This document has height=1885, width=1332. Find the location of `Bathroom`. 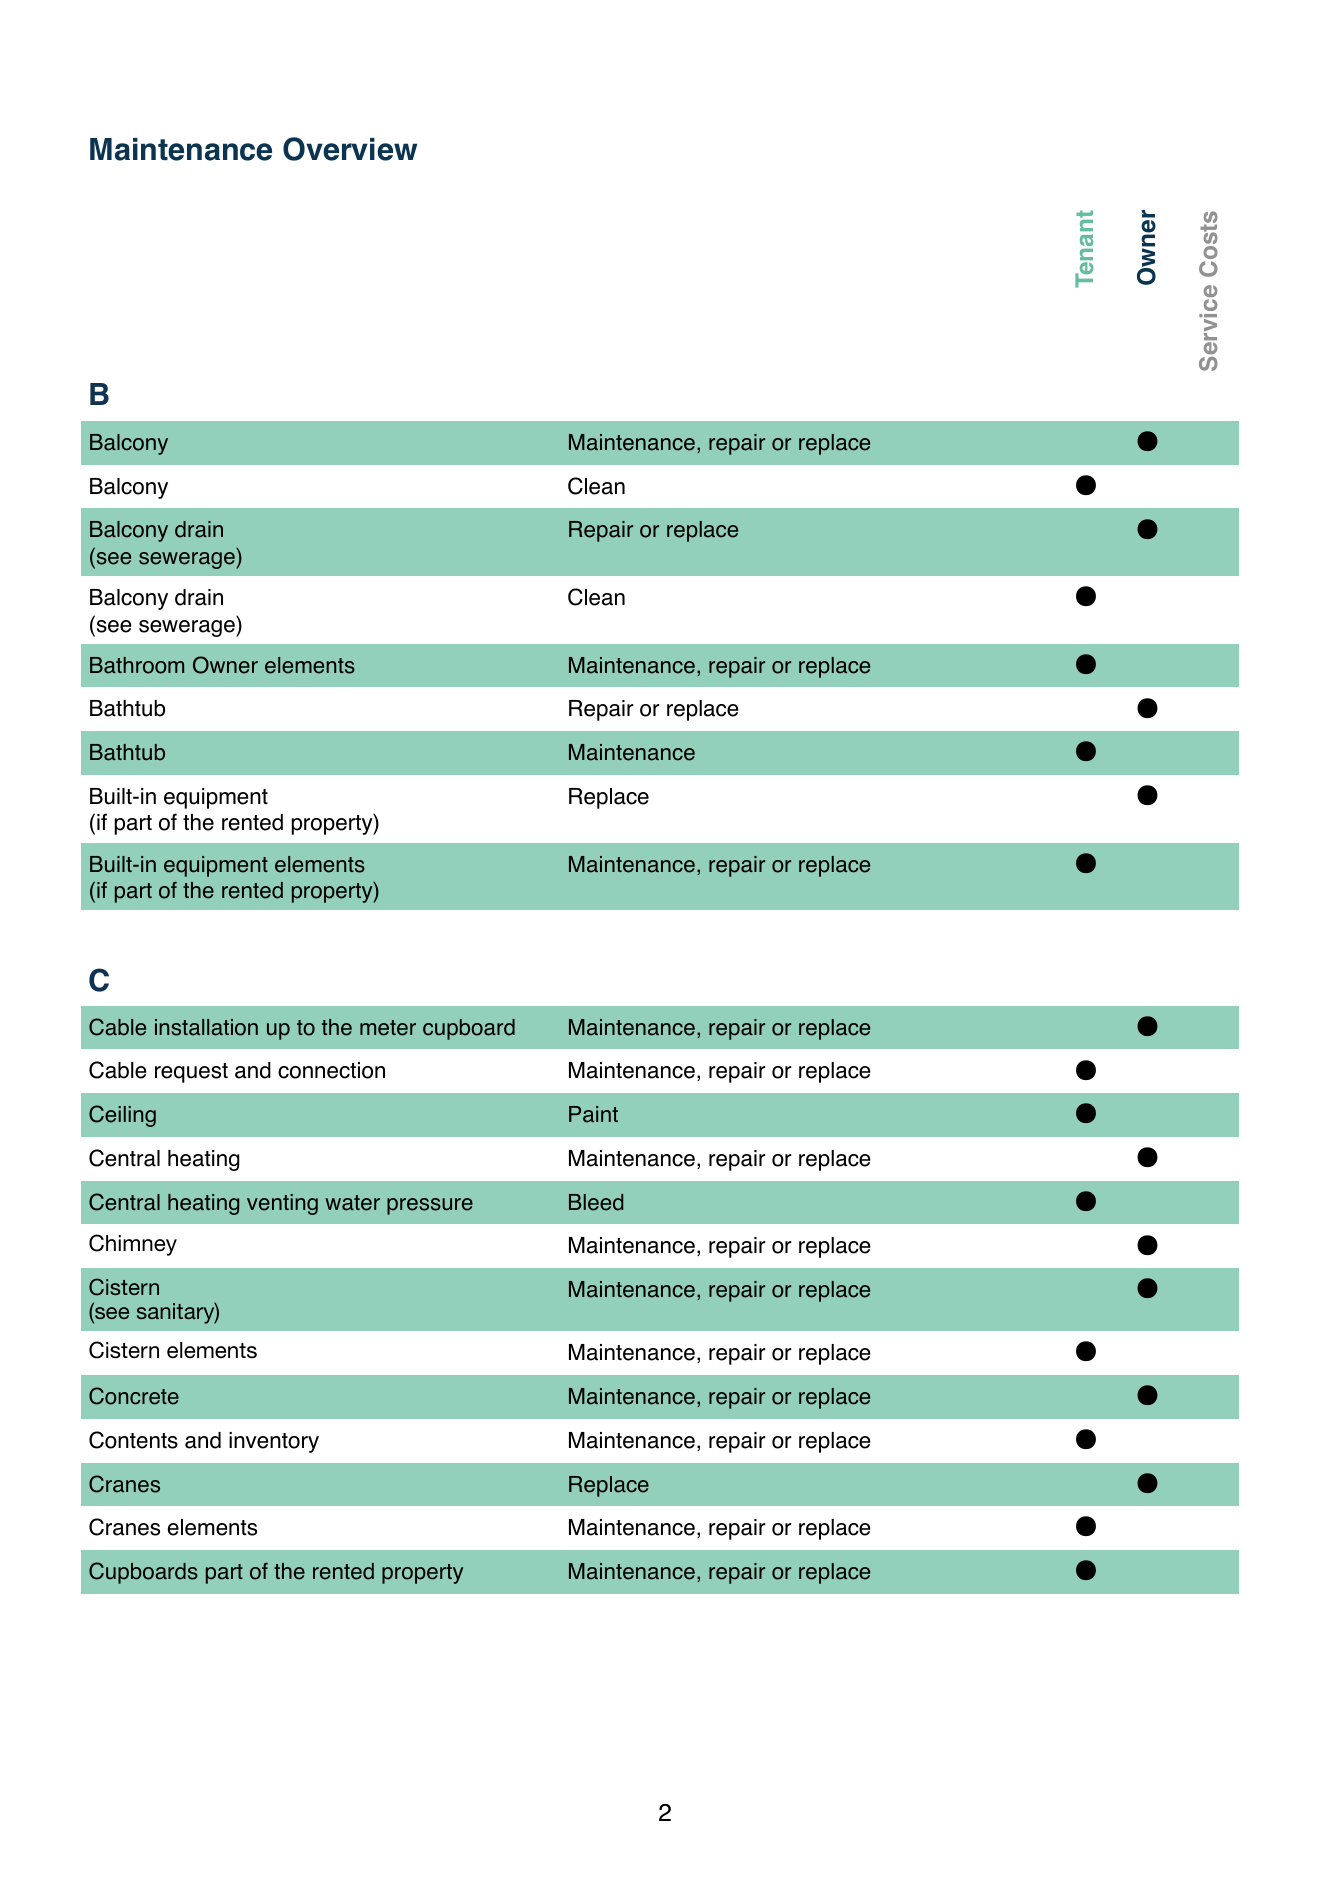

Bathroom is located at coordinates (137, 665).
